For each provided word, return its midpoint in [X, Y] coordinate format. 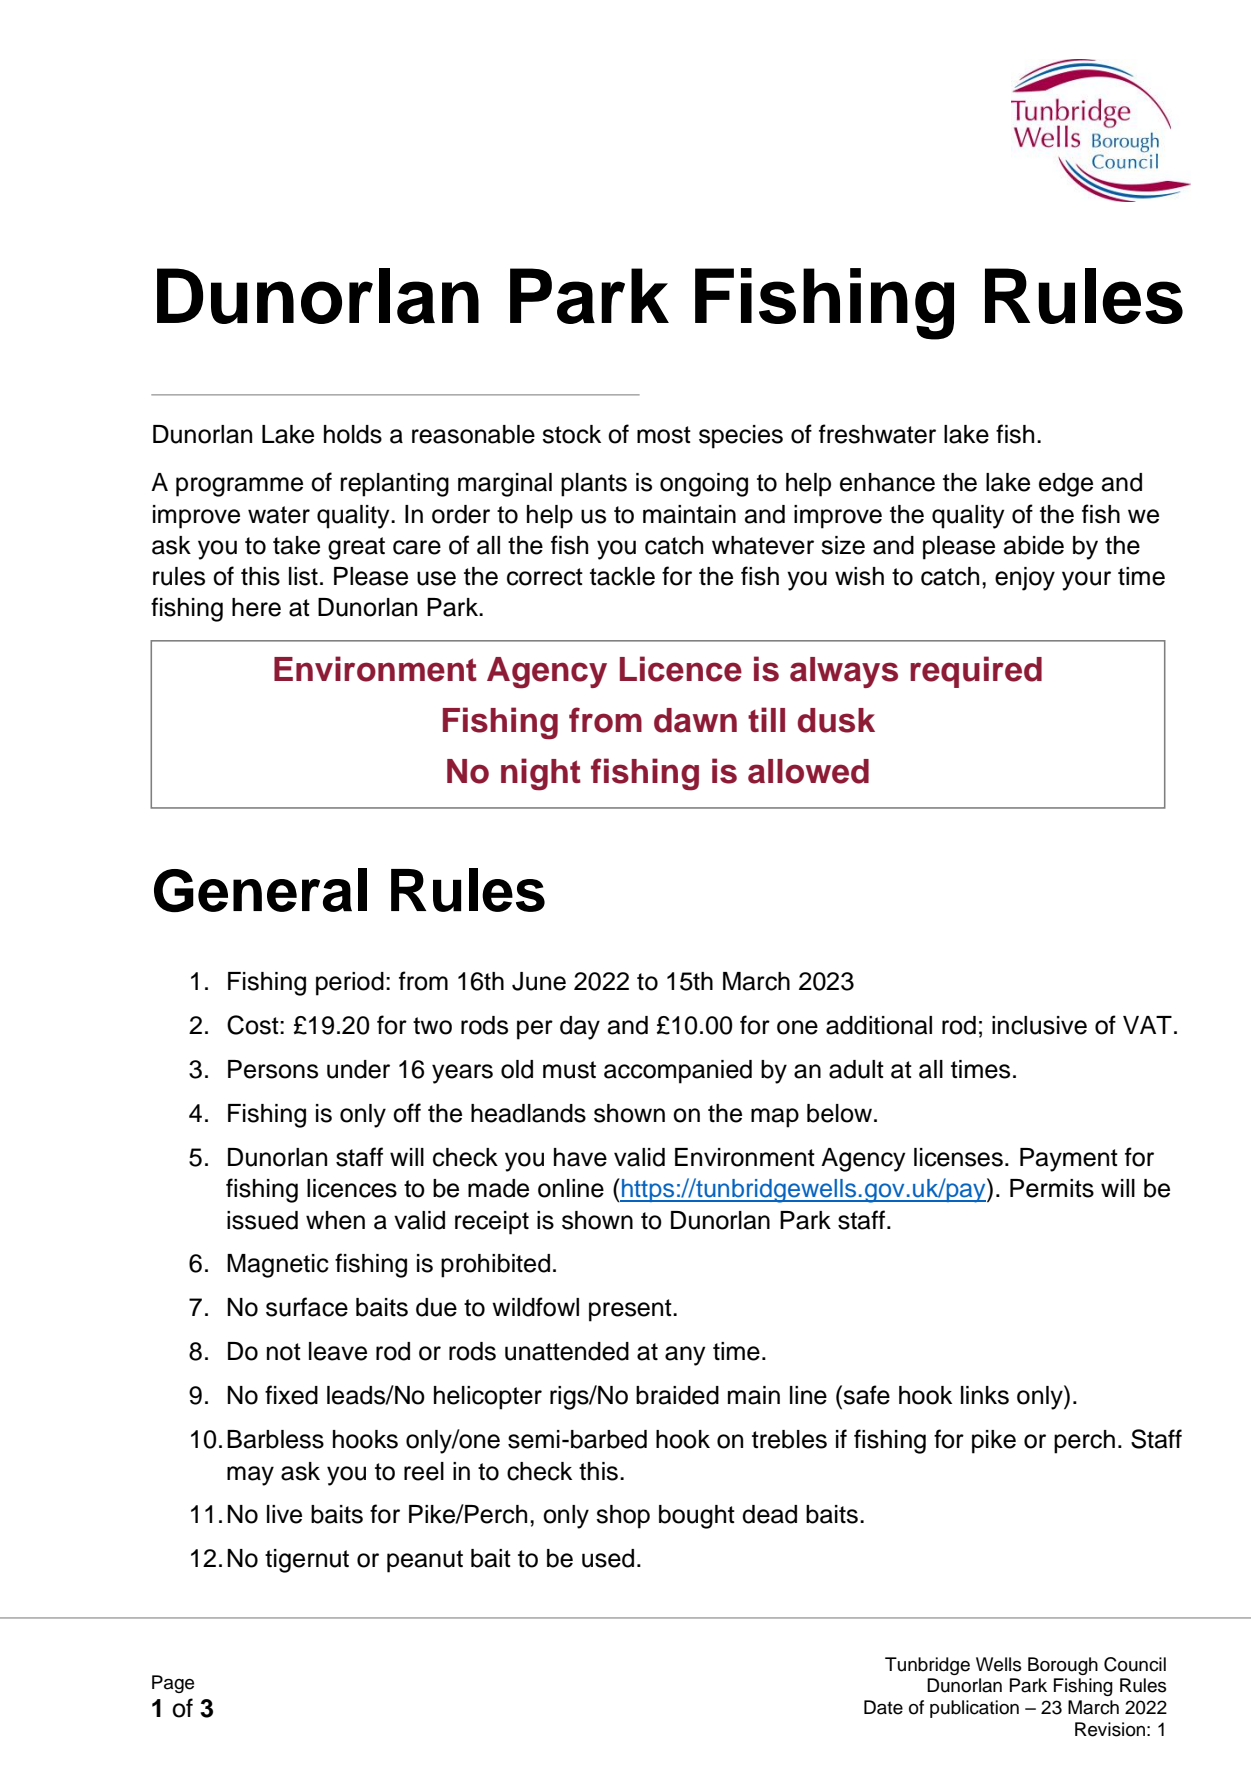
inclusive [1039, 1025]
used [608, 1558]
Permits [1052, 1188]
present [631, 1310]
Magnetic [278, 1266]
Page [173, 1684]
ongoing [704, 485]
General [260, 890]
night [541, 774]
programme [239, 487]
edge [1066, 485]
